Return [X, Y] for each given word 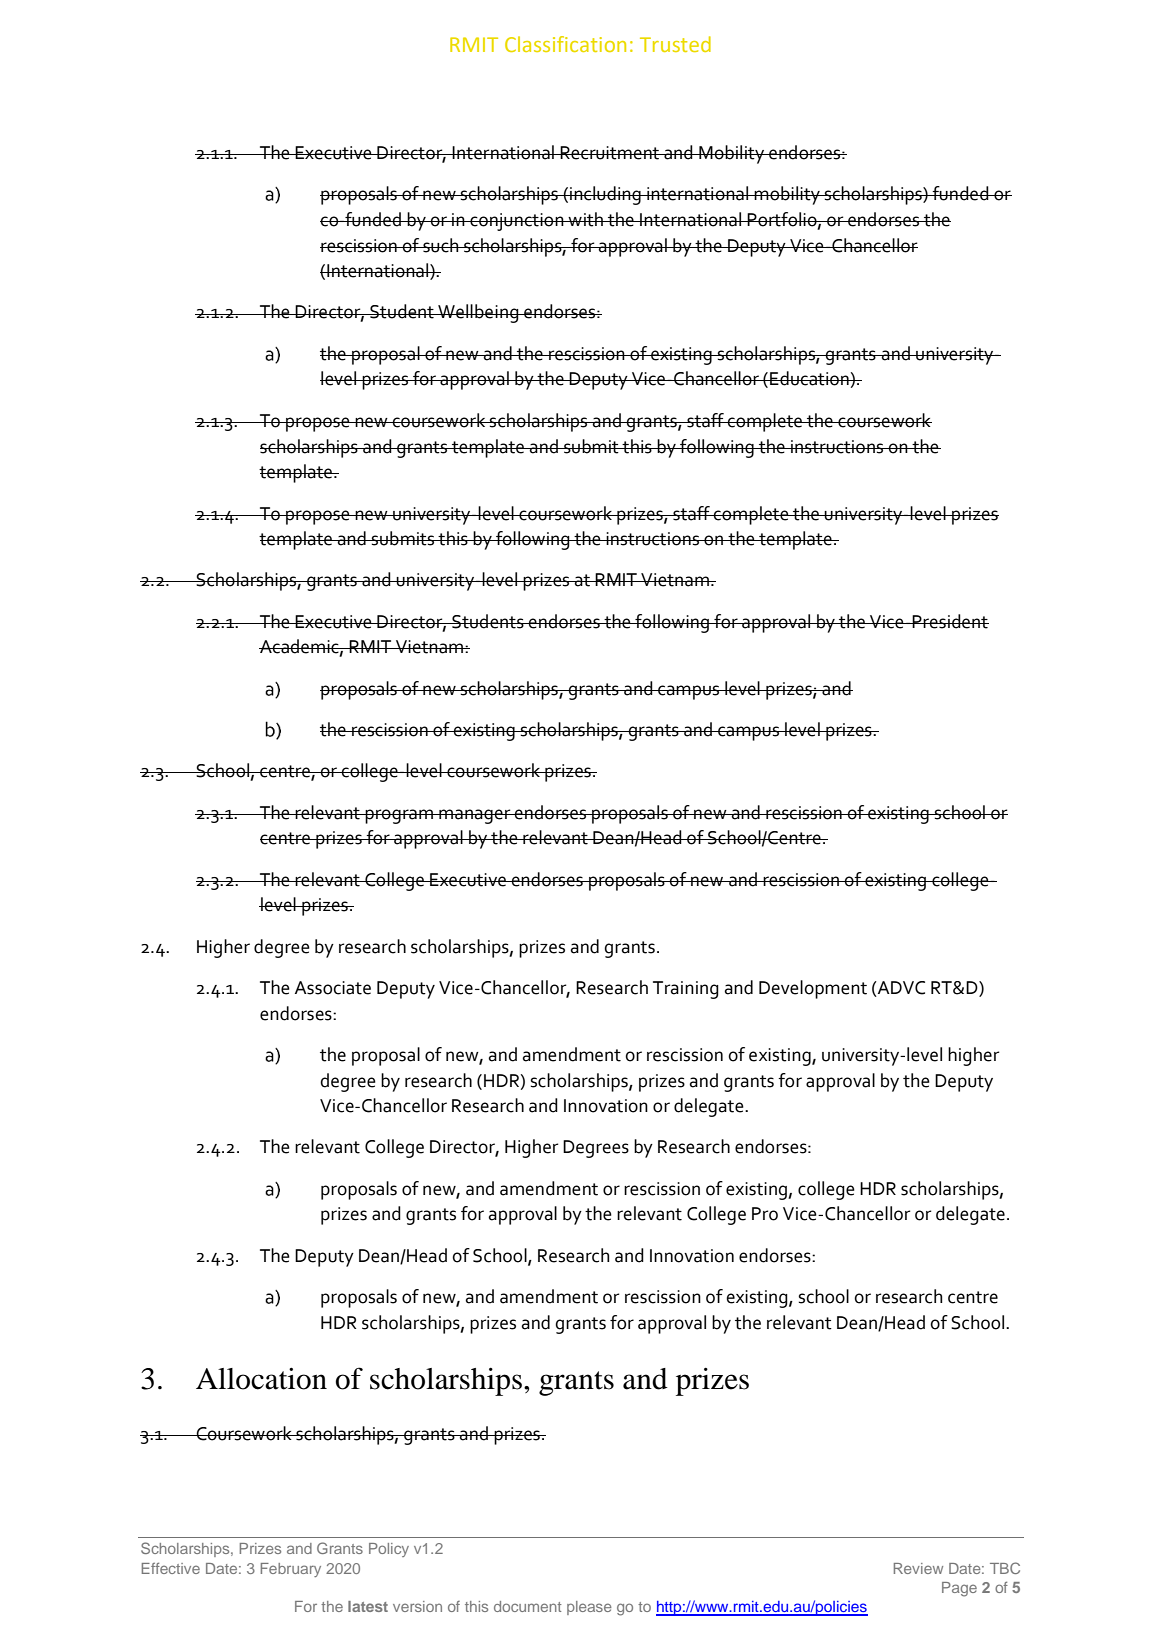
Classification [565, 44]
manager [475, 816]
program [399, 816]
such [441, 245]
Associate [333, 988]
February [291, 1570]
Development [813, 989]
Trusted [675, 44]
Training [686, 990]
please [589, 1608]
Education [809, 378]
